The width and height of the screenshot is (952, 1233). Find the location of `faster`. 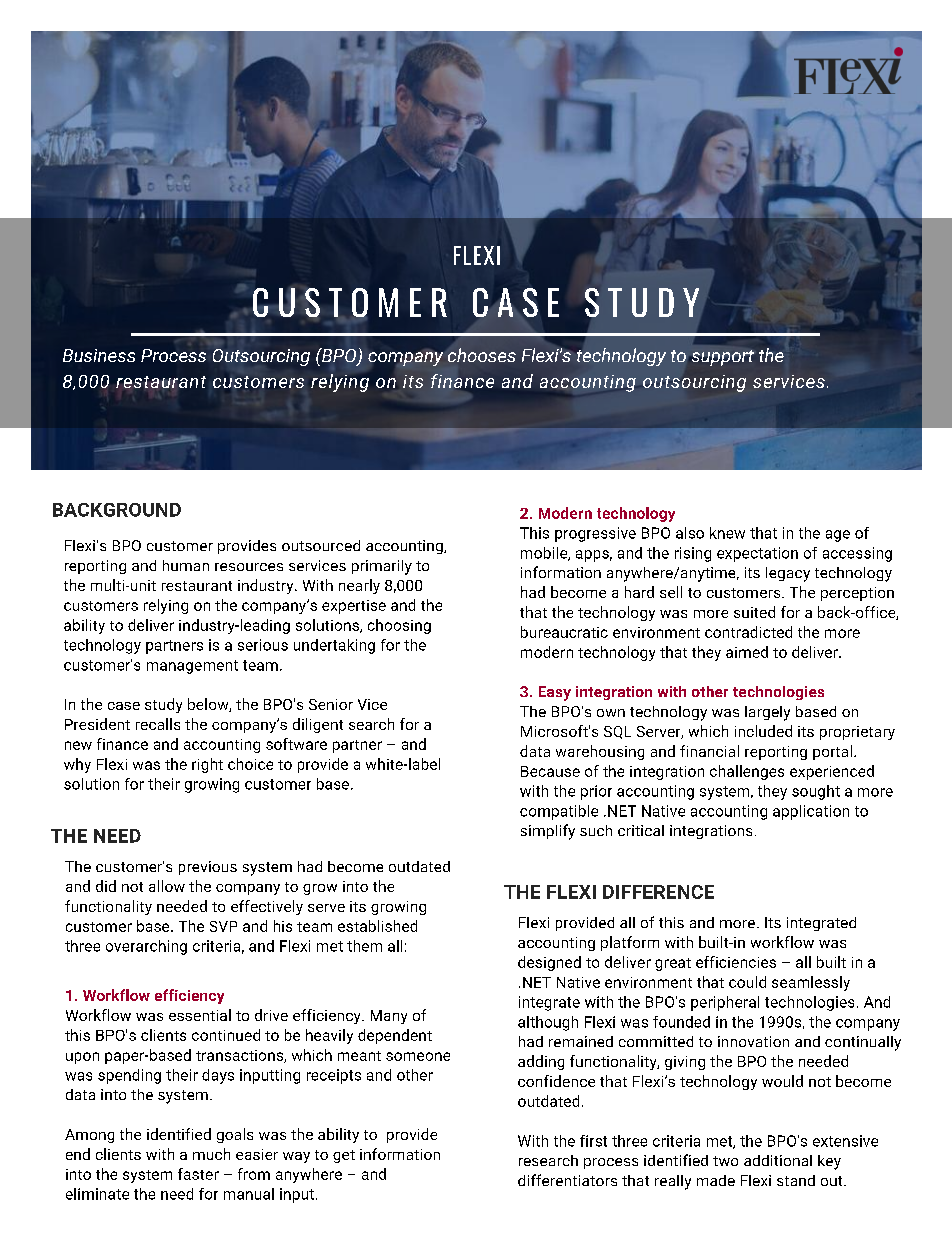

faster is located at coordinates (198, 1174).
